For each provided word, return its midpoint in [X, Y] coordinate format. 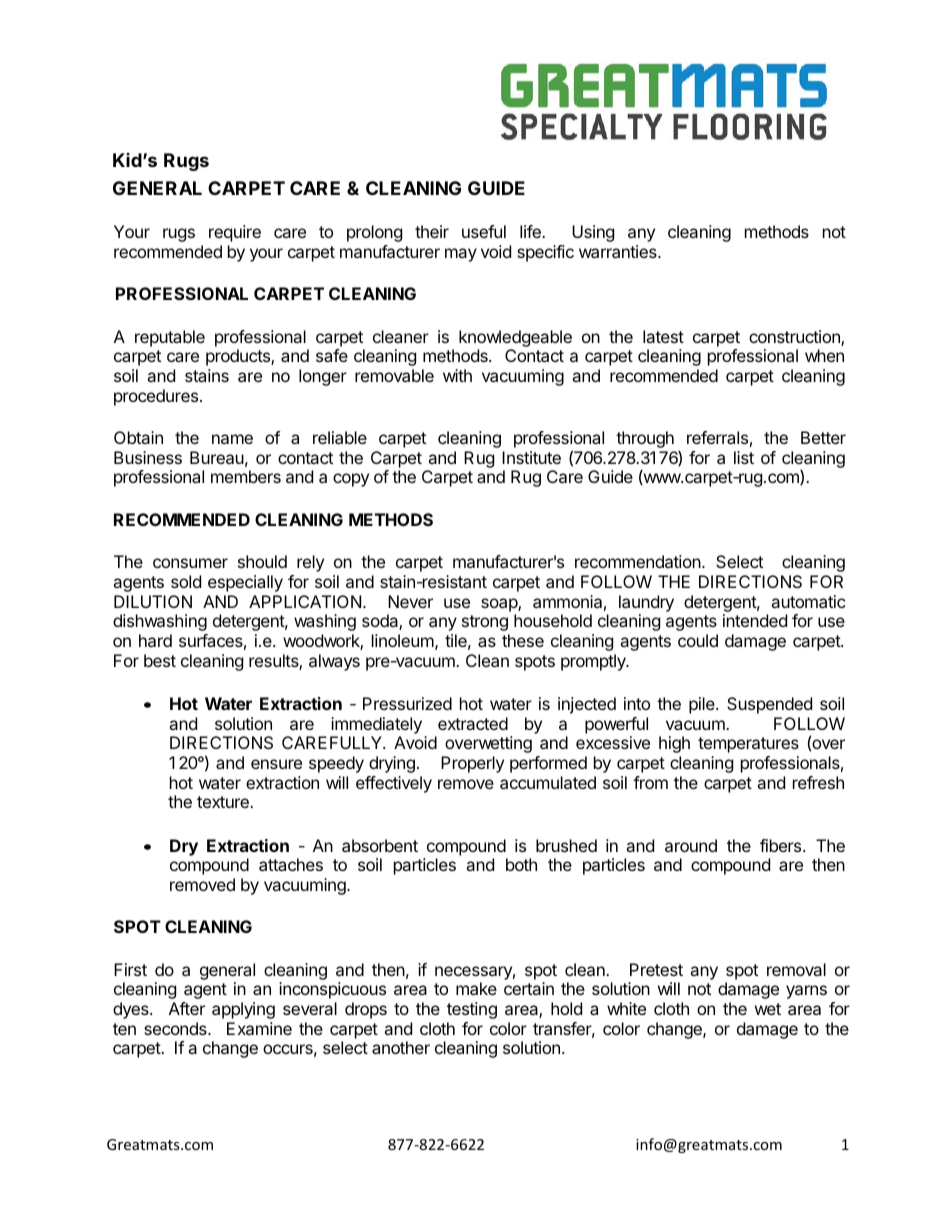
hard [155, 640]
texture [224, 802]
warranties [619, 251]
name [232, 439]
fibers [782, 845]
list [744, 457]
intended [755, 620]
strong [485, 623]
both [521, 864]
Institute [531, 457]
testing [472, 1010]
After [187, 1008]
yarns [806, 992]
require [235, 233]
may [461, 255]
